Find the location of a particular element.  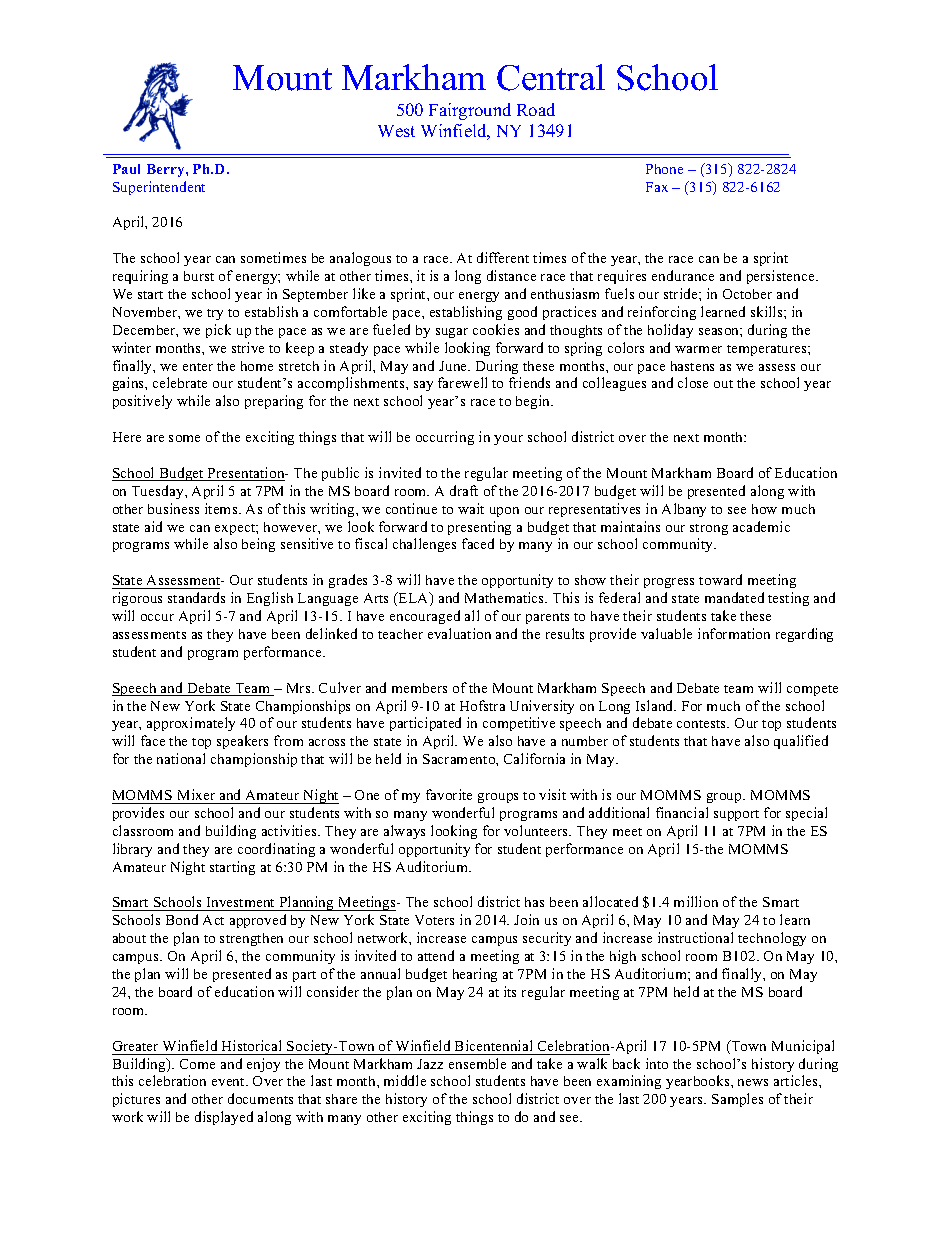

Fairground is located at coordinates (470, 111).
